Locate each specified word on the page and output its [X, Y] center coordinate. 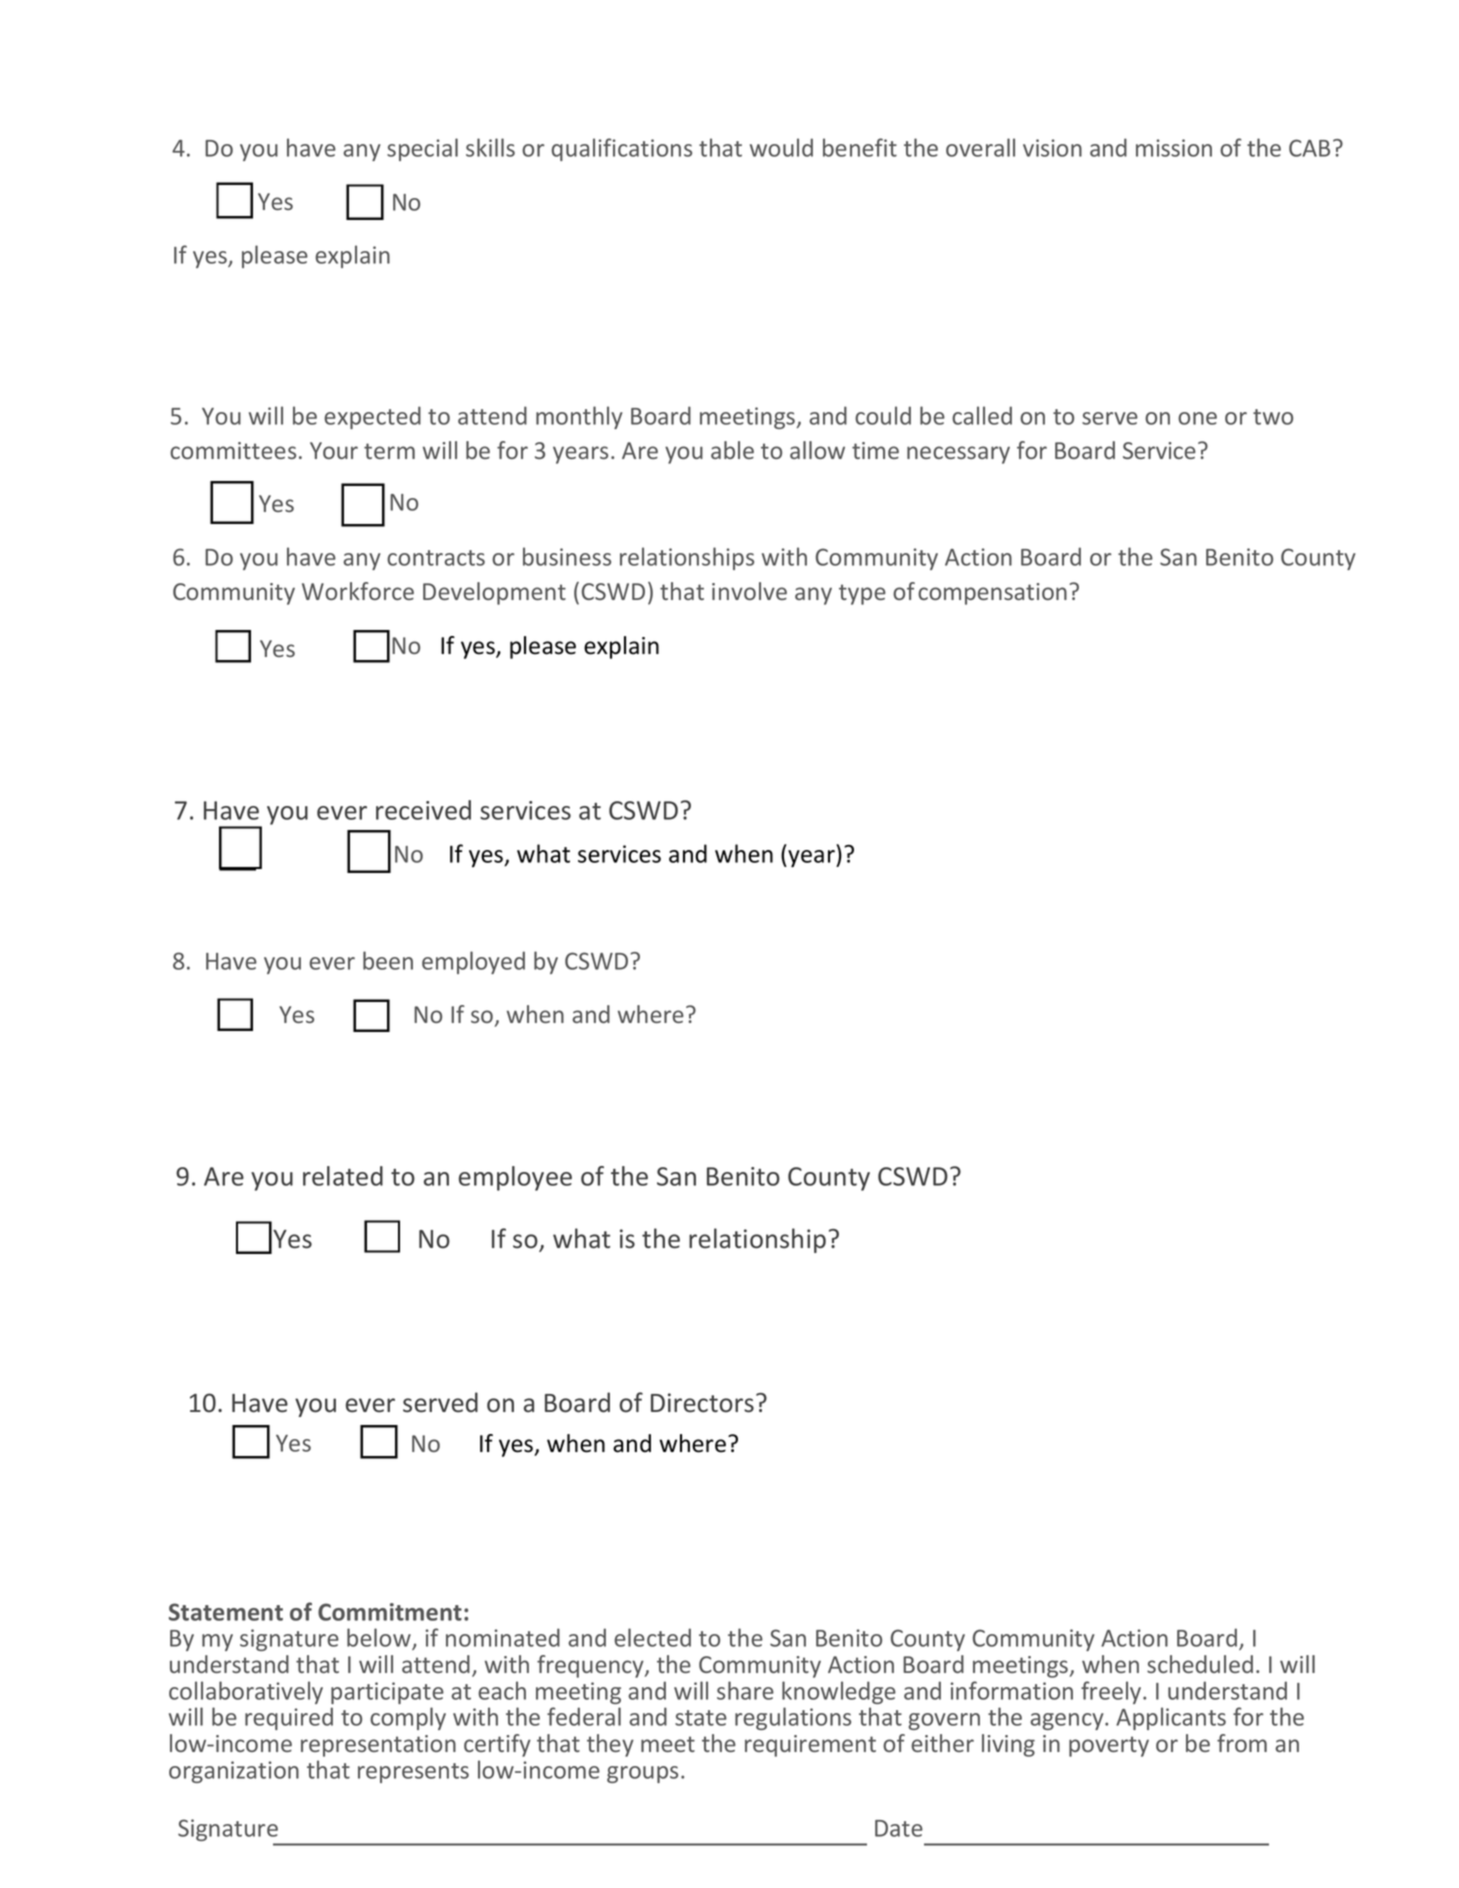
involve [749, 591]
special [422, 149]
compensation [992, 594]
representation [378, 1746]
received [423, 810]
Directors [702, 1403]
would [781, 147]
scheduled [1200, 1664]
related [343, 1176]
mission [1174, 148]
